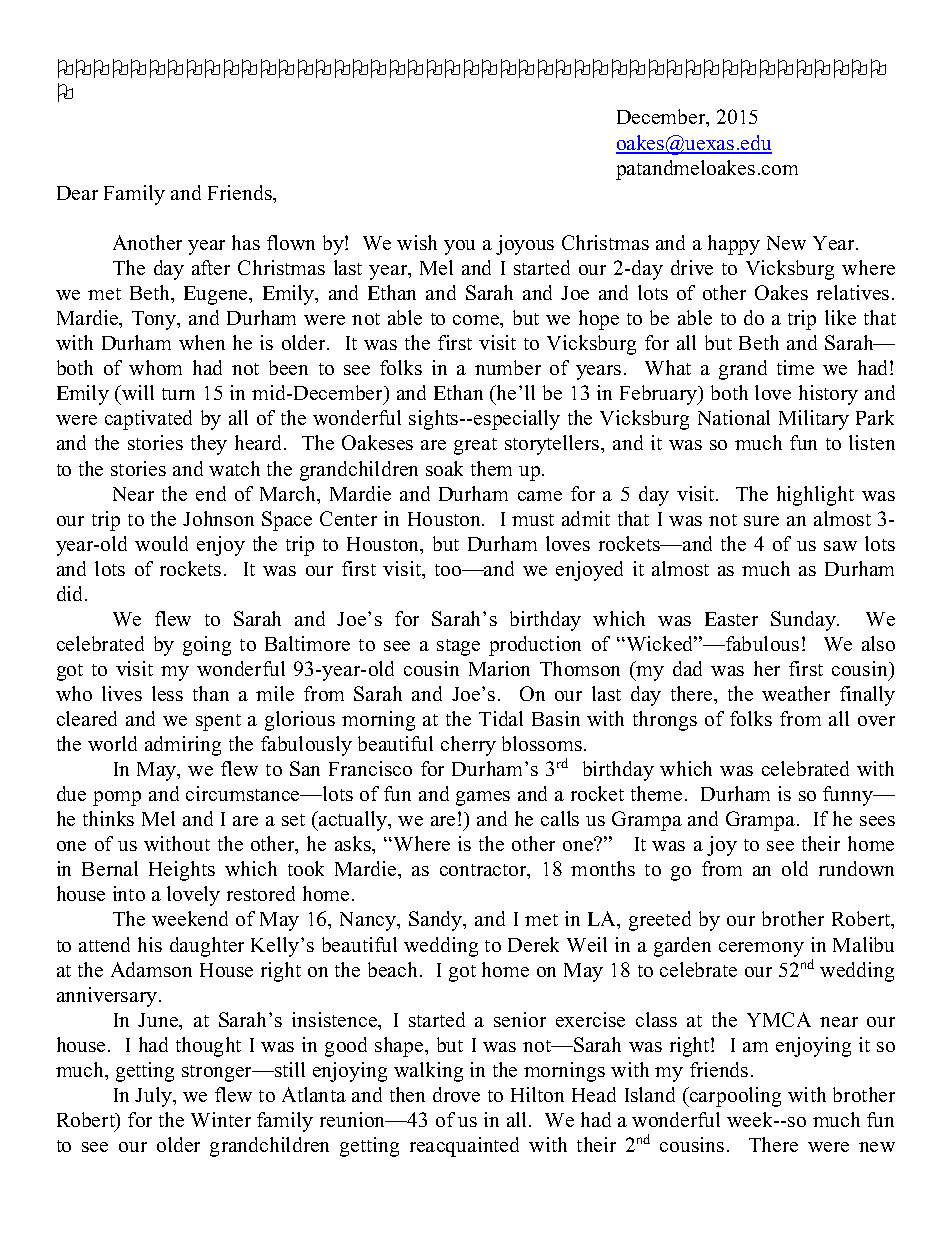 The width and height of the screenshot is (952, 1233). What do you see at coordinates (849, 796) in the screenshot?
I see `funny` at bounding box center [849, 796].
